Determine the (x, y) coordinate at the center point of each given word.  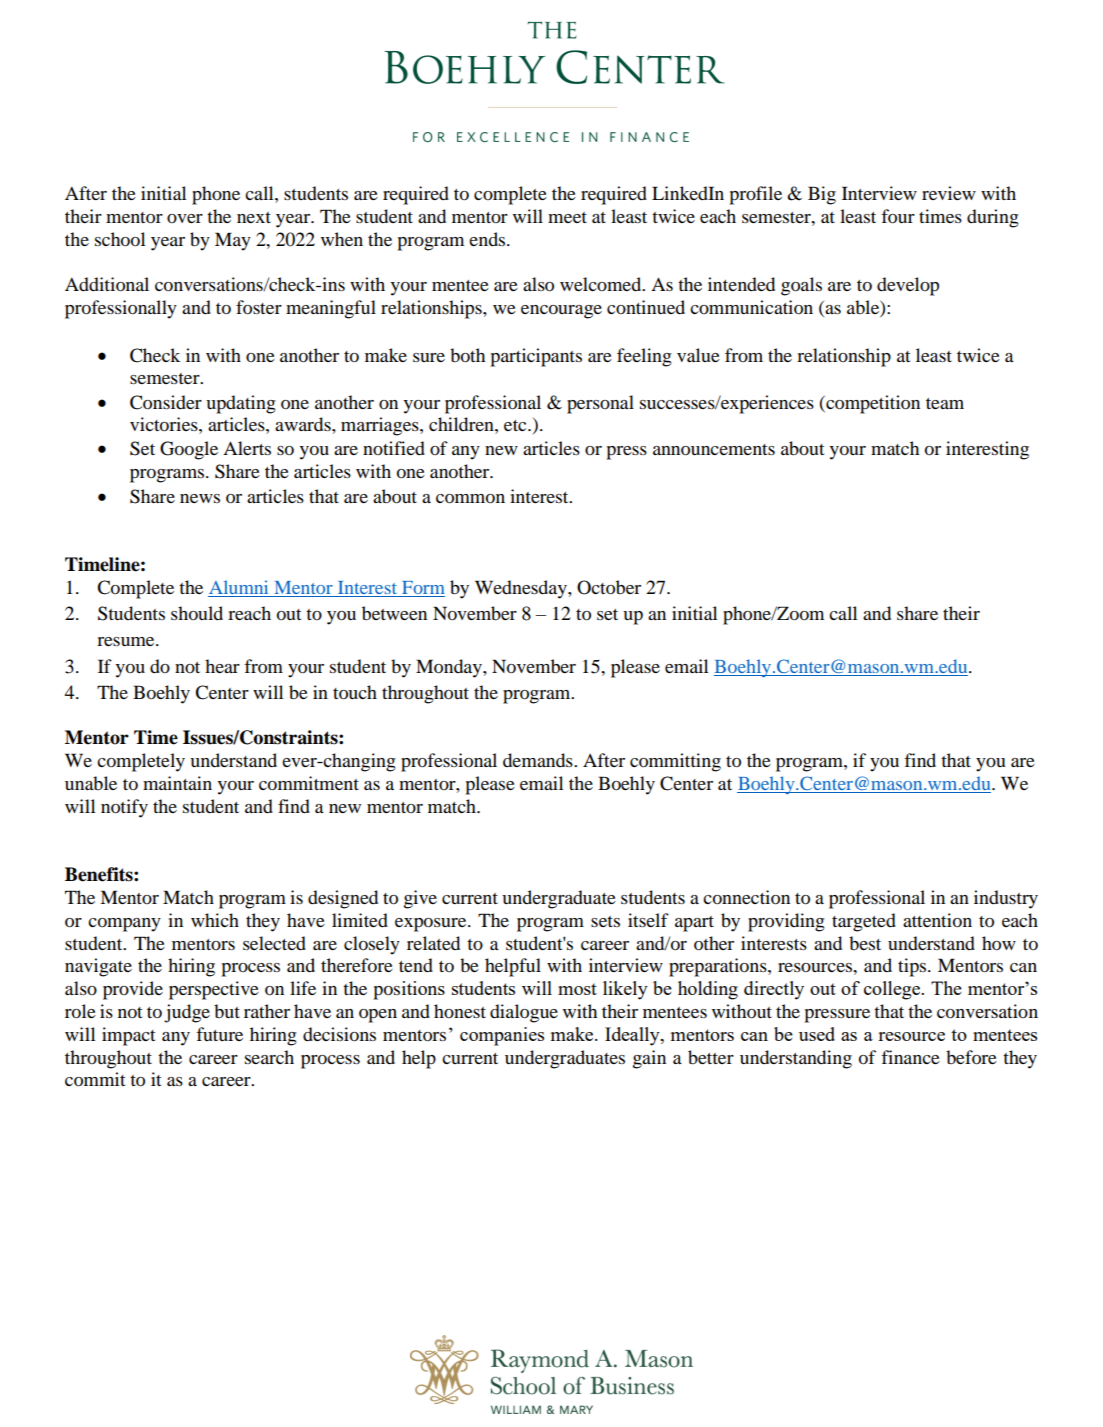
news (200, 498)
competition (872, 404)
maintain (177, 783)
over (185, 218)
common (470, 499)
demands (539, 760)
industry (1006, 899)
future (219, 1034)
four (898, 216)
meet (567, 217)
